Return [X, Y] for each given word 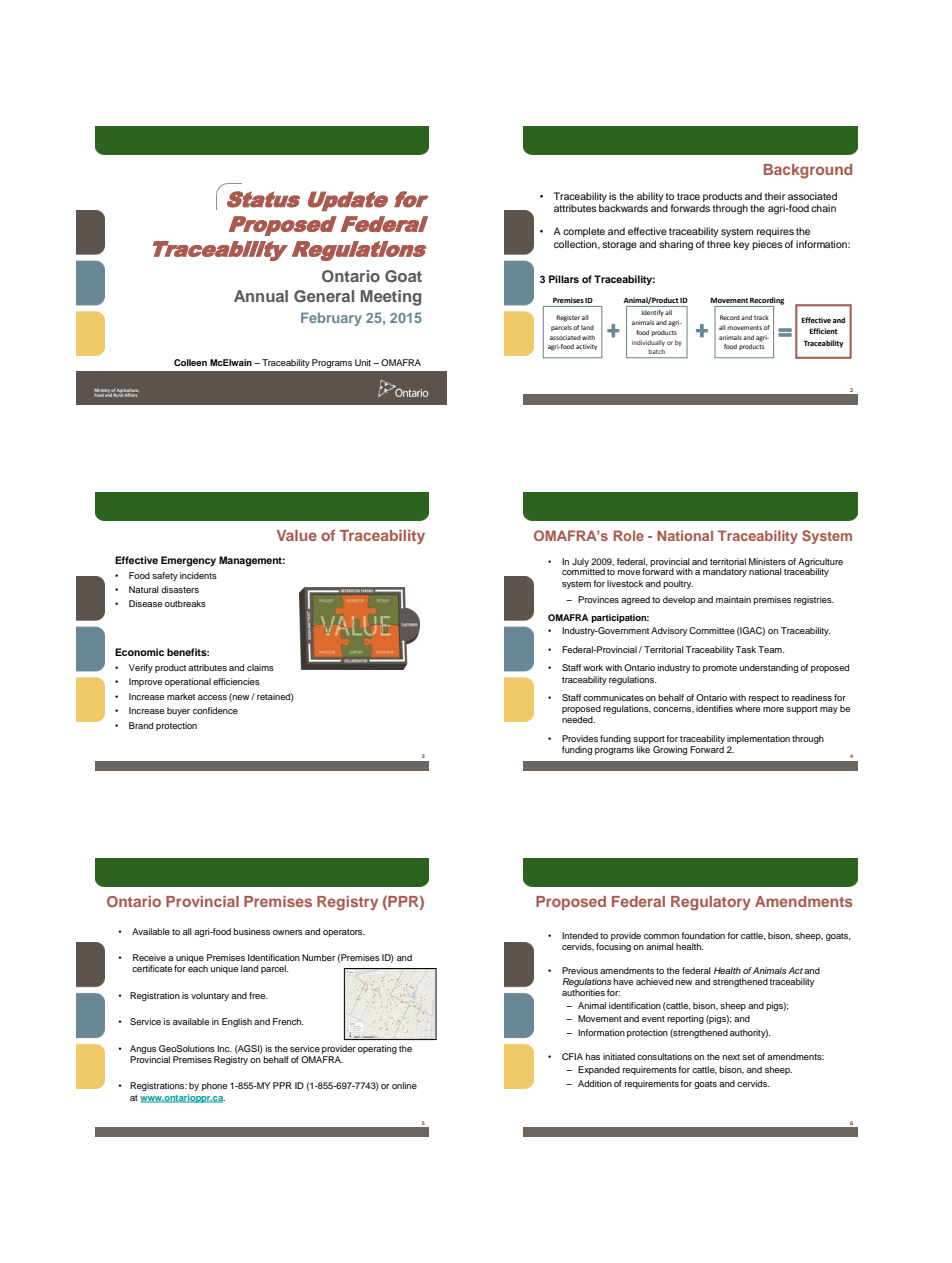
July [580, 563]
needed [578, 719]
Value [297, 535]
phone [214, 1086]
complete [584, 232]
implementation [758, 739]
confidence [215, 710]
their [775, 196]
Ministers [767, 561]
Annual [261, 296]
